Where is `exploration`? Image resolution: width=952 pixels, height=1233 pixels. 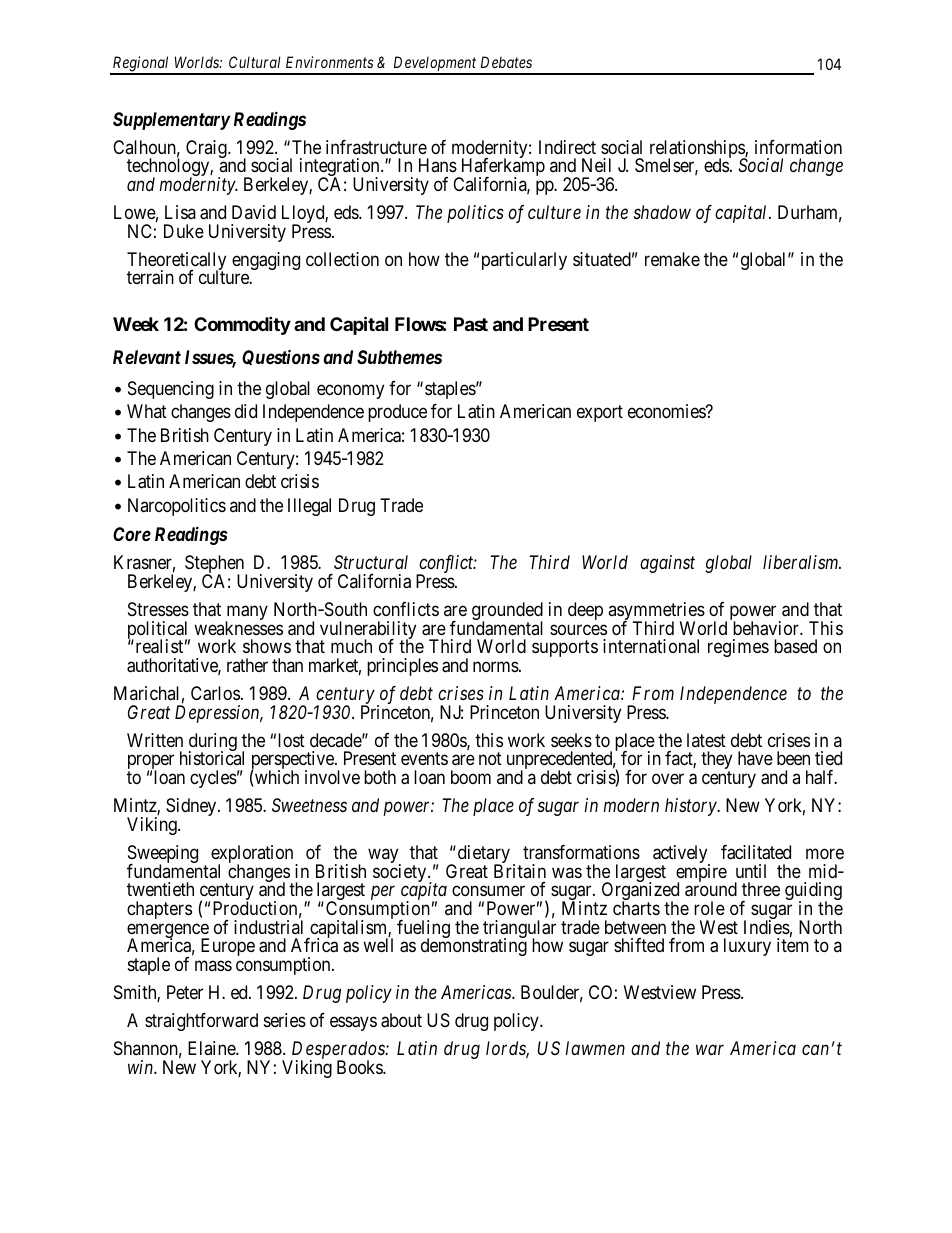 exploration is located at coordinates (253, 855).
